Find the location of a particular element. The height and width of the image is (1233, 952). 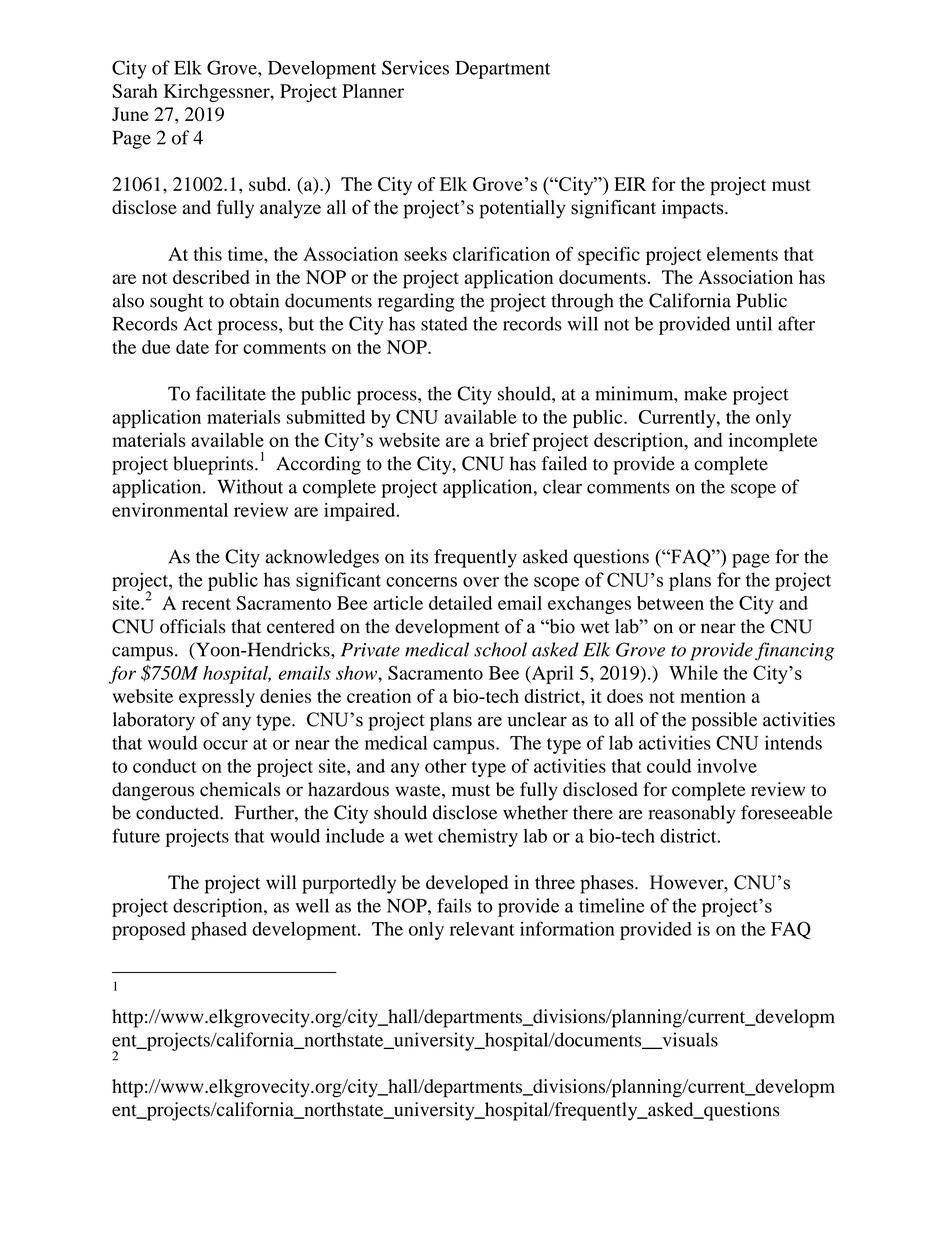

phased is located at coordinates (219, 931).
